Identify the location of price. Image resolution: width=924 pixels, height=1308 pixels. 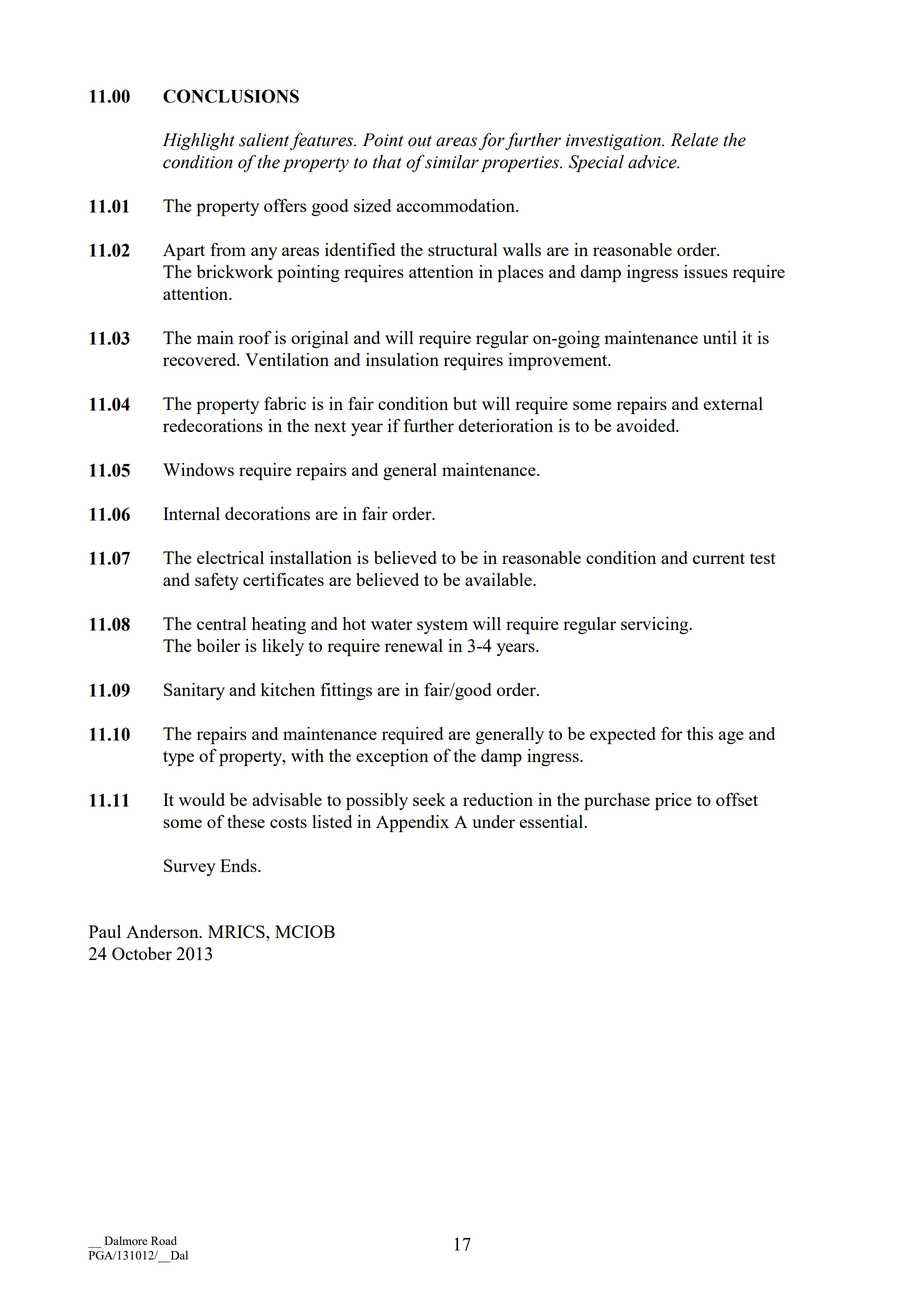
(673, 801).
